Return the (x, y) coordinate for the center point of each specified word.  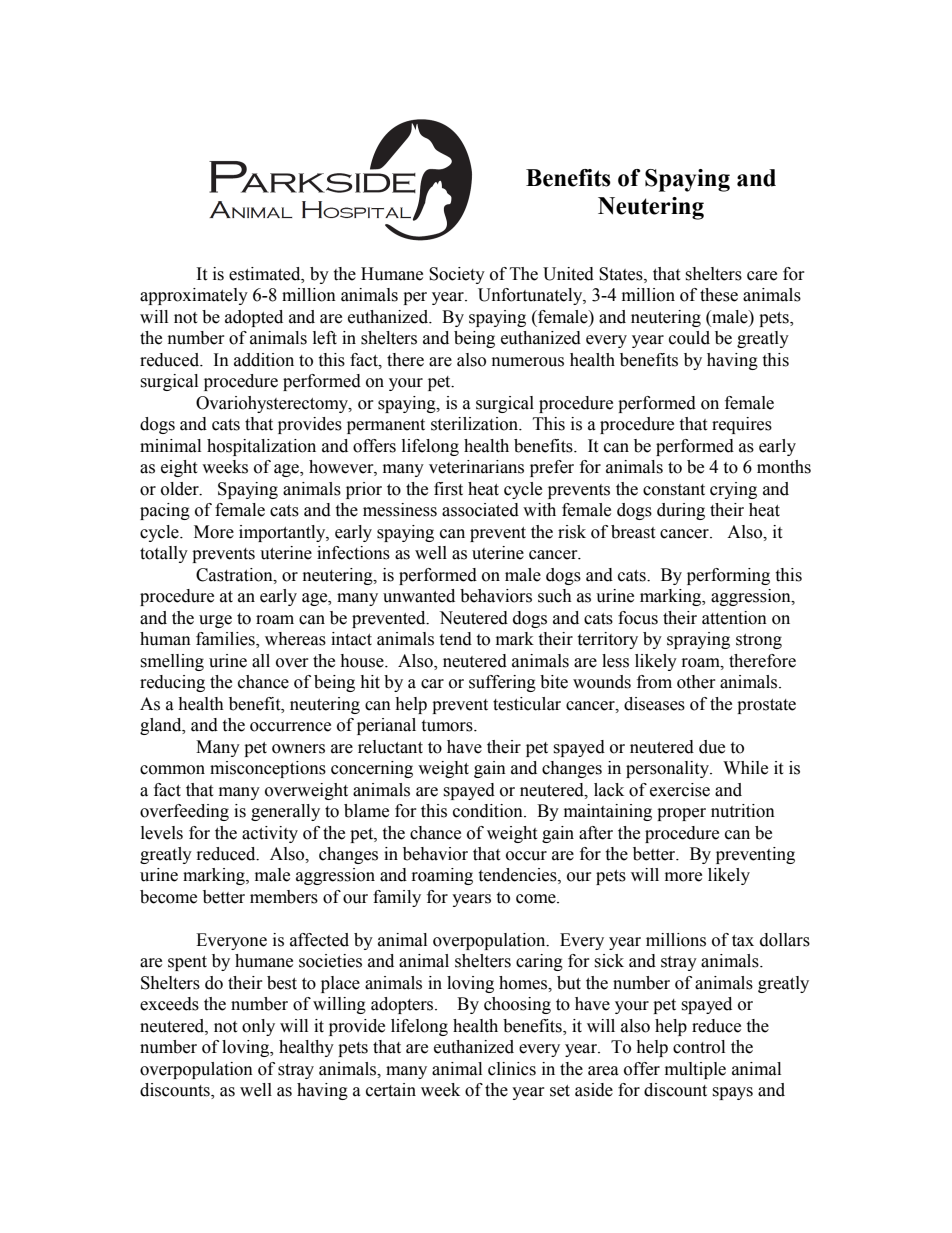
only (258, 1027)
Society (457, 275)
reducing (172, 683)
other (696, 682)
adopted (254, 318)
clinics (512, 1069)
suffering (502, 683)
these (719, 295)
